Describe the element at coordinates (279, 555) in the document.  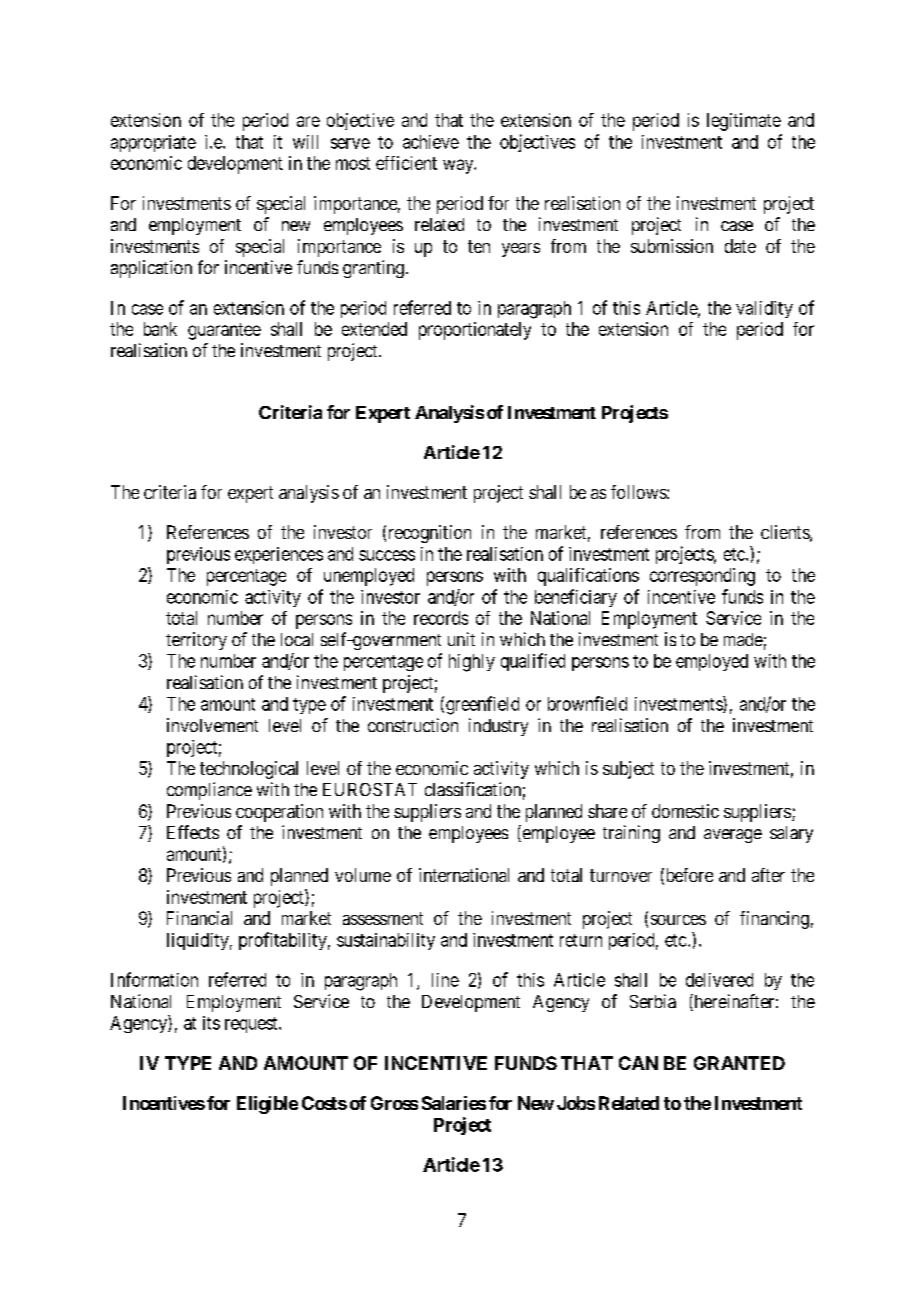
I see `experiences` at that location.
